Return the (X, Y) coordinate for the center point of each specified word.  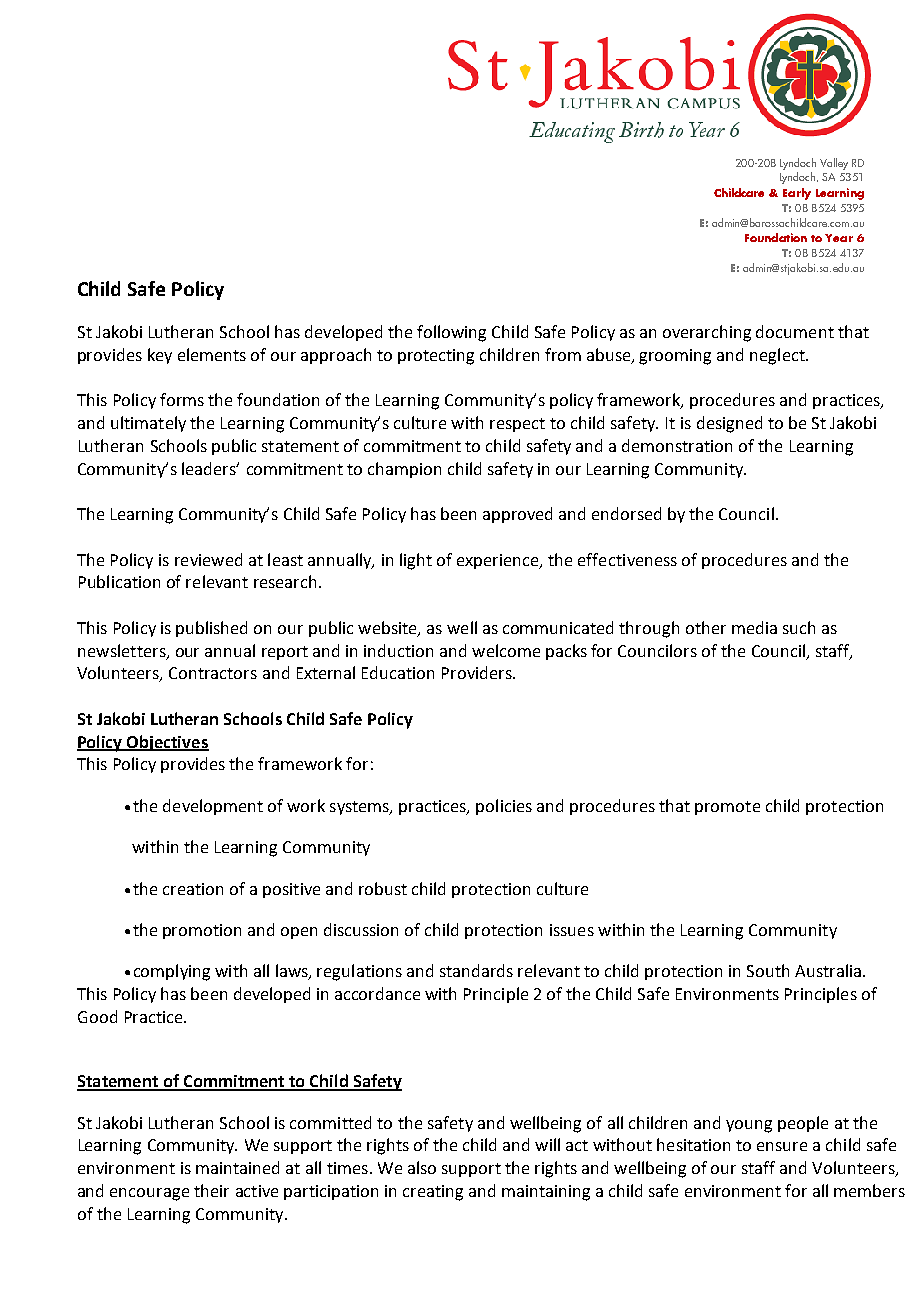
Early (797, 194)
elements (212, 354)
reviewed (208, 559)
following (451, 333)
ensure (782, 1146)
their (211, 1190)
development (213, 807)
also (422, 1167)
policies (504, 807)
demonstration (677, 445)
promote (727, 808)
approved (517, 515)
